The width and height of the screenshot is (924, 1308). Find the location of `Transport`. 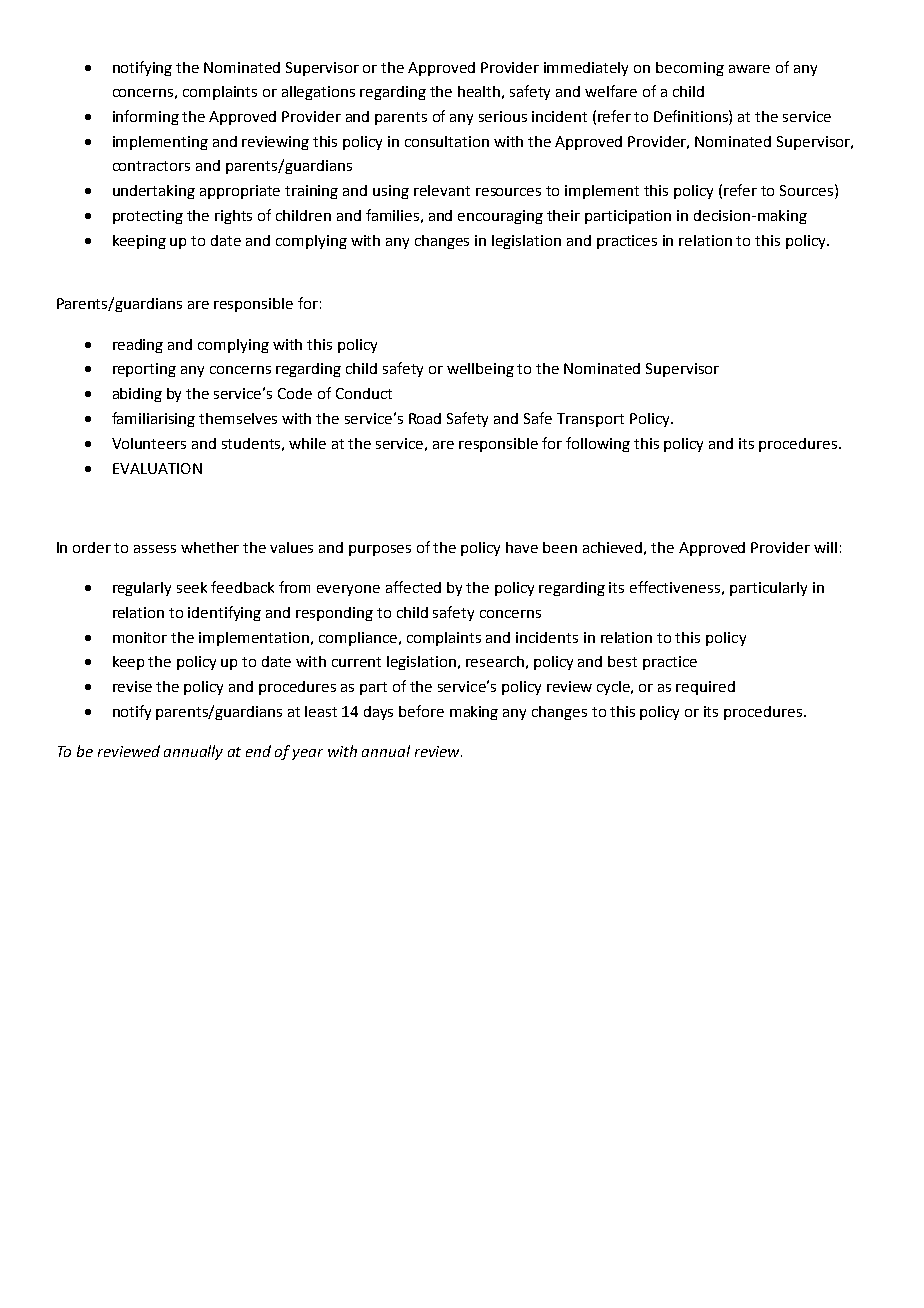

Transport is located at coordinates (590, 420).
